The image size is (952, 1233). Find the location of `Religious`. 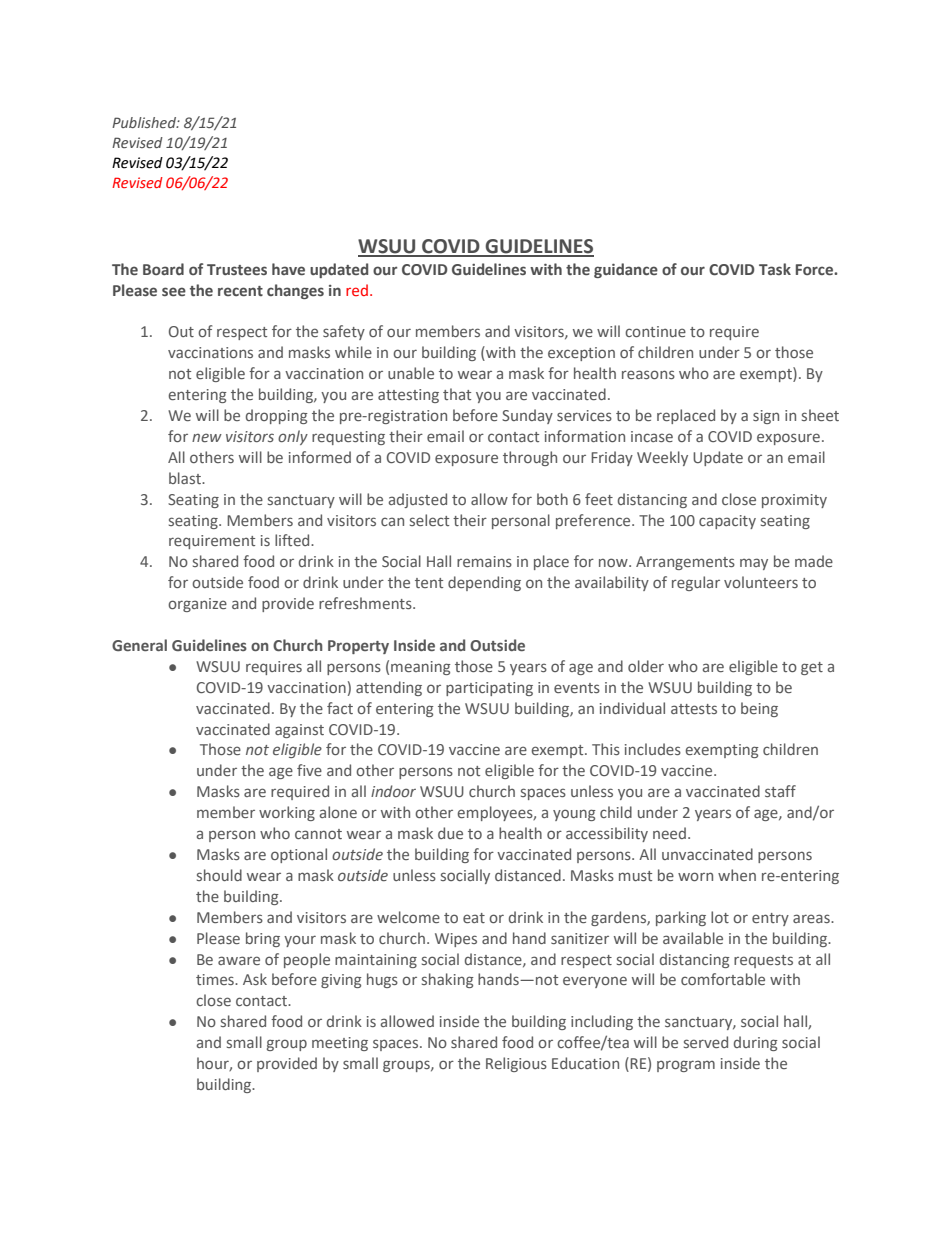

Religious is located at coordinates (516, 1064).
